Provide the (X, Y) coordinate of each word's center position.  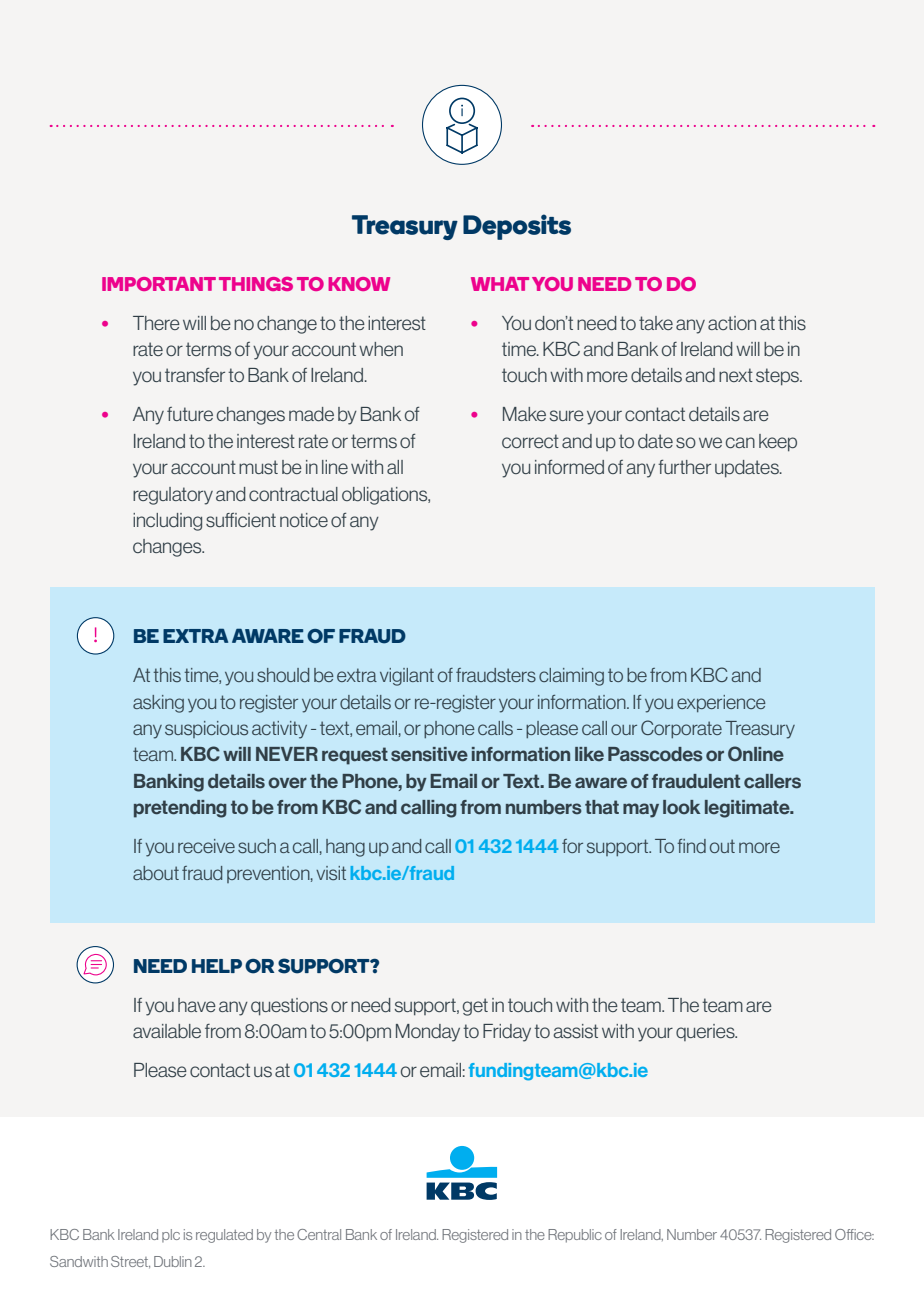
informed (569, 467)
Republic (575, 1236)
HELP (217, 966)
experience (721, 703)
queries (706, 1032)
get (475, 1007)
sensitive (429, 754)
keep (778, 443)
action (732, 323)
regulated (224, 1236)
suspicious (206, 729)
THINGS (256, 284)
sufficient (241, 520)
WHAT (500, 284)
